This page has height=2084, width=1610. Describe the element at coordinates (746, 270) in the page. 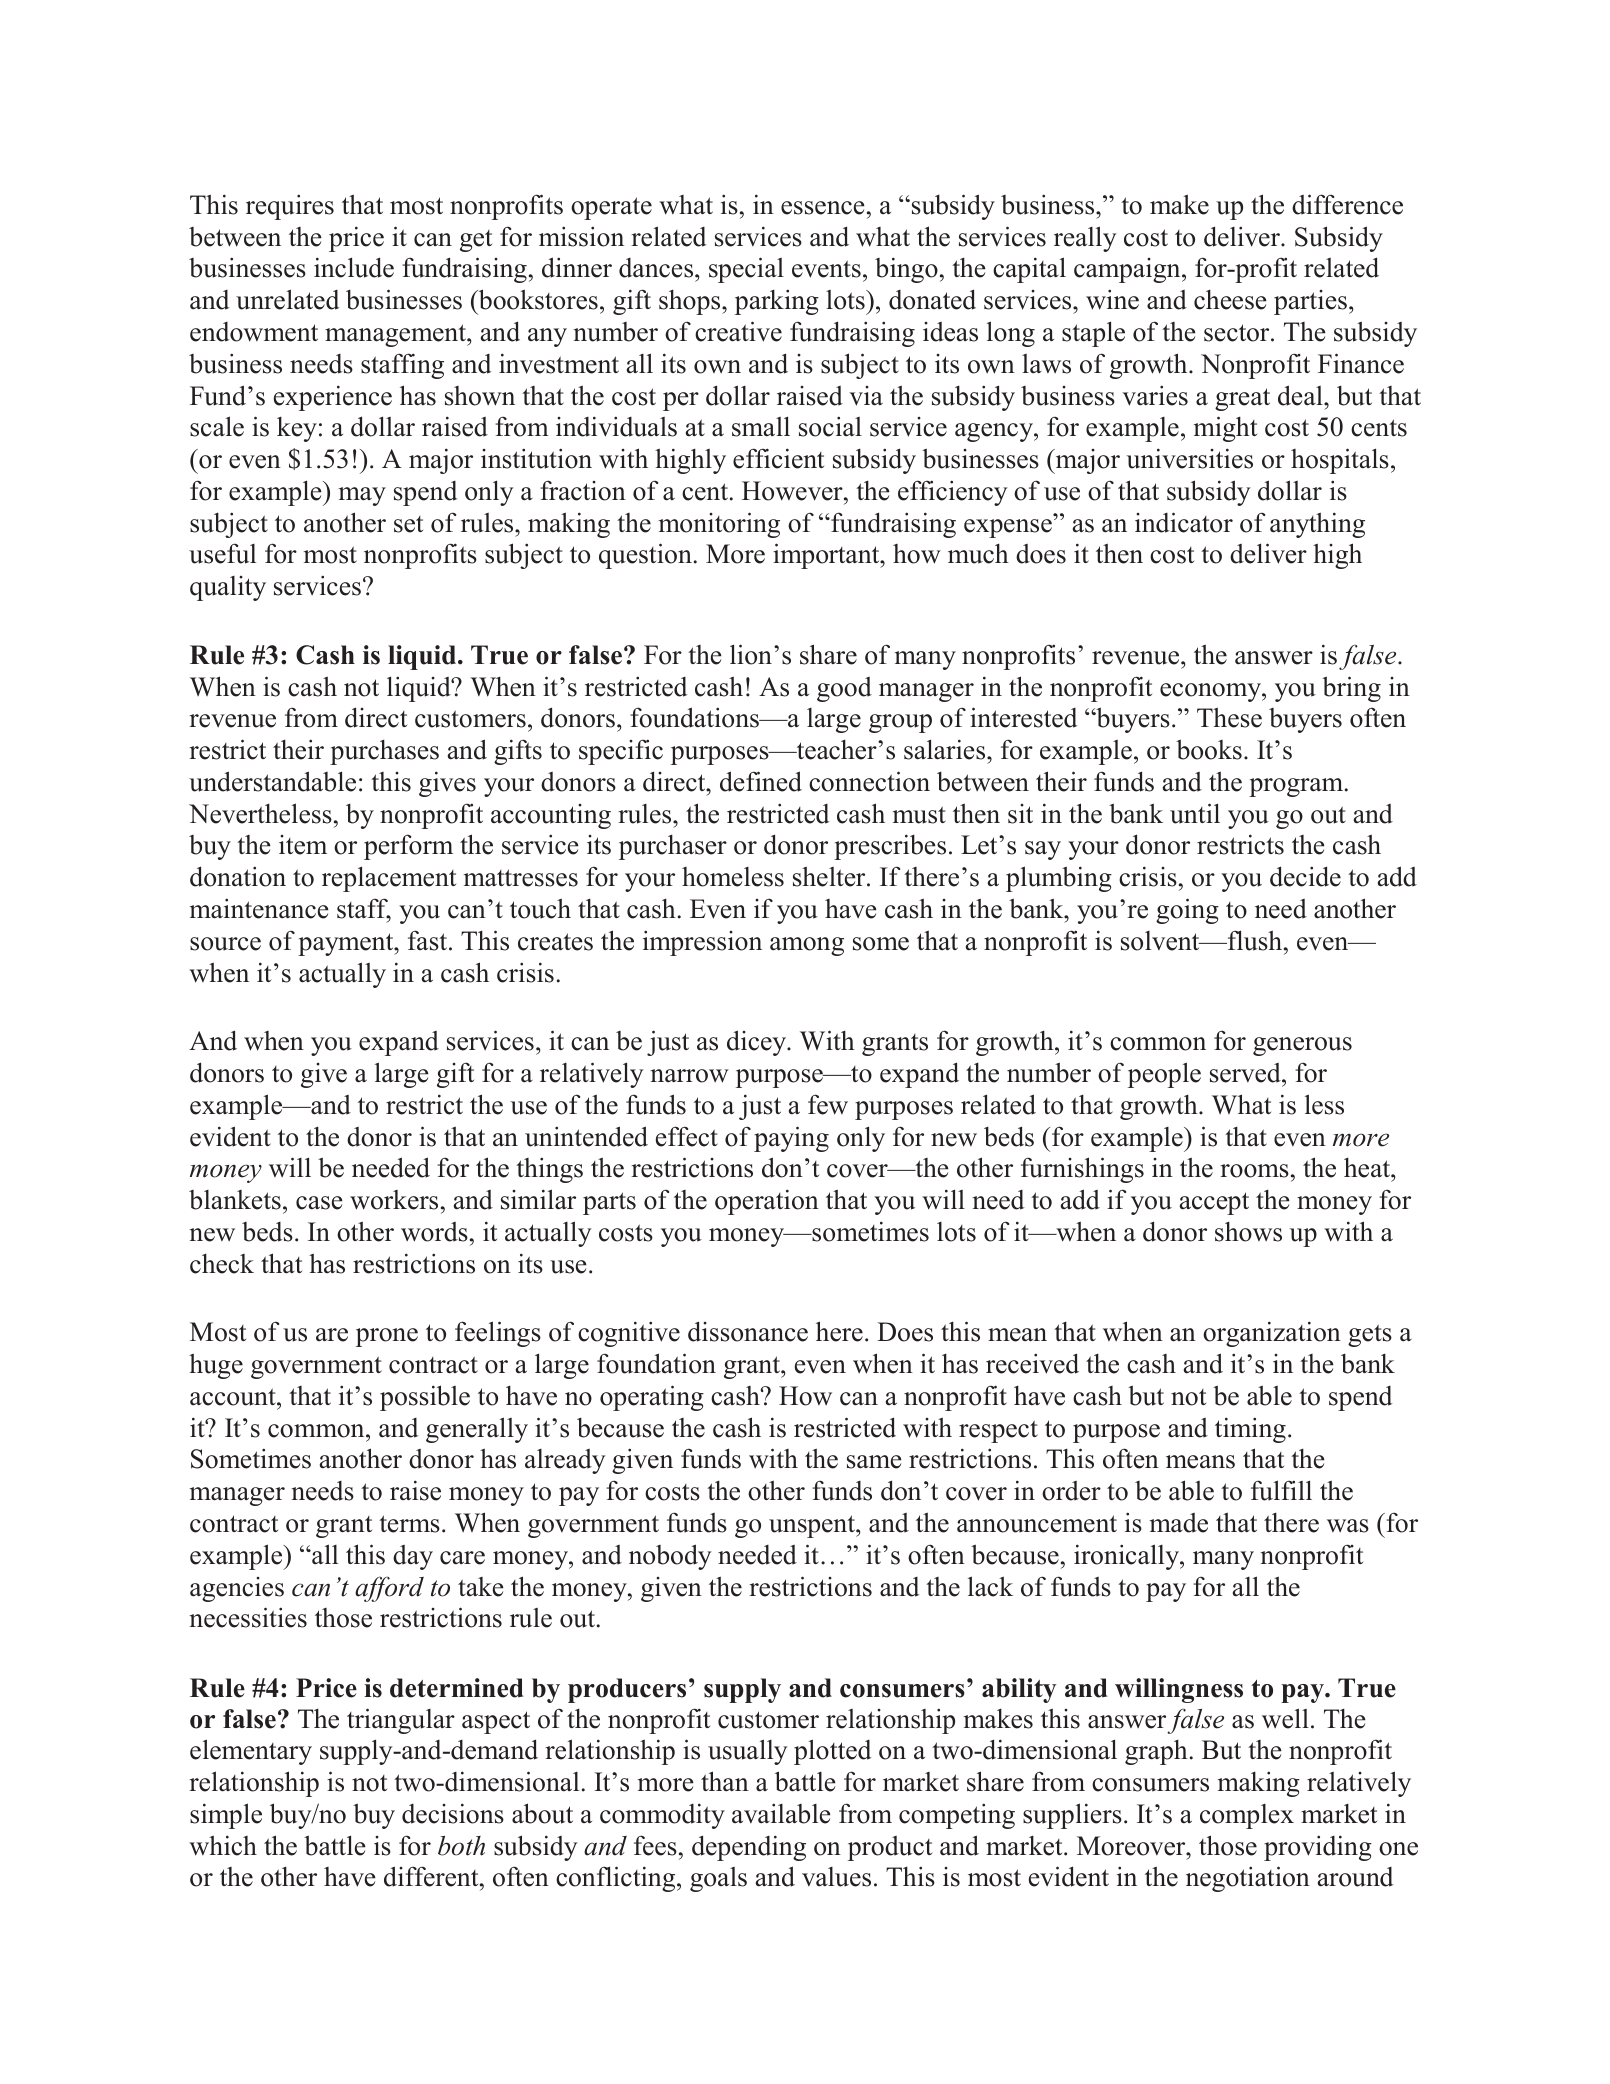

I see `special` at that location.
